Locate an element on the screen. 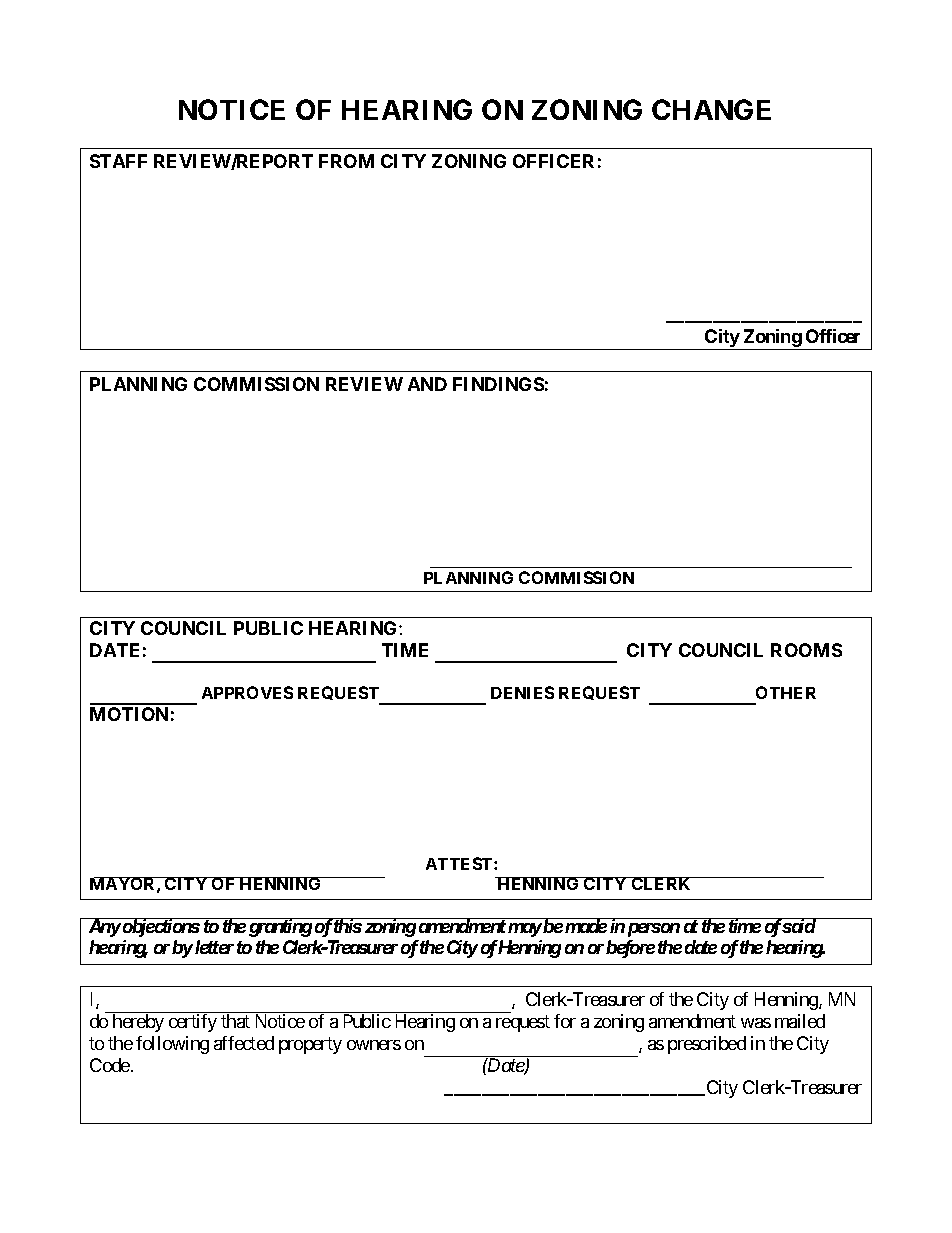 This screenshot has height=1233, width=952. DENIES is located at coordinates (522, 692).
